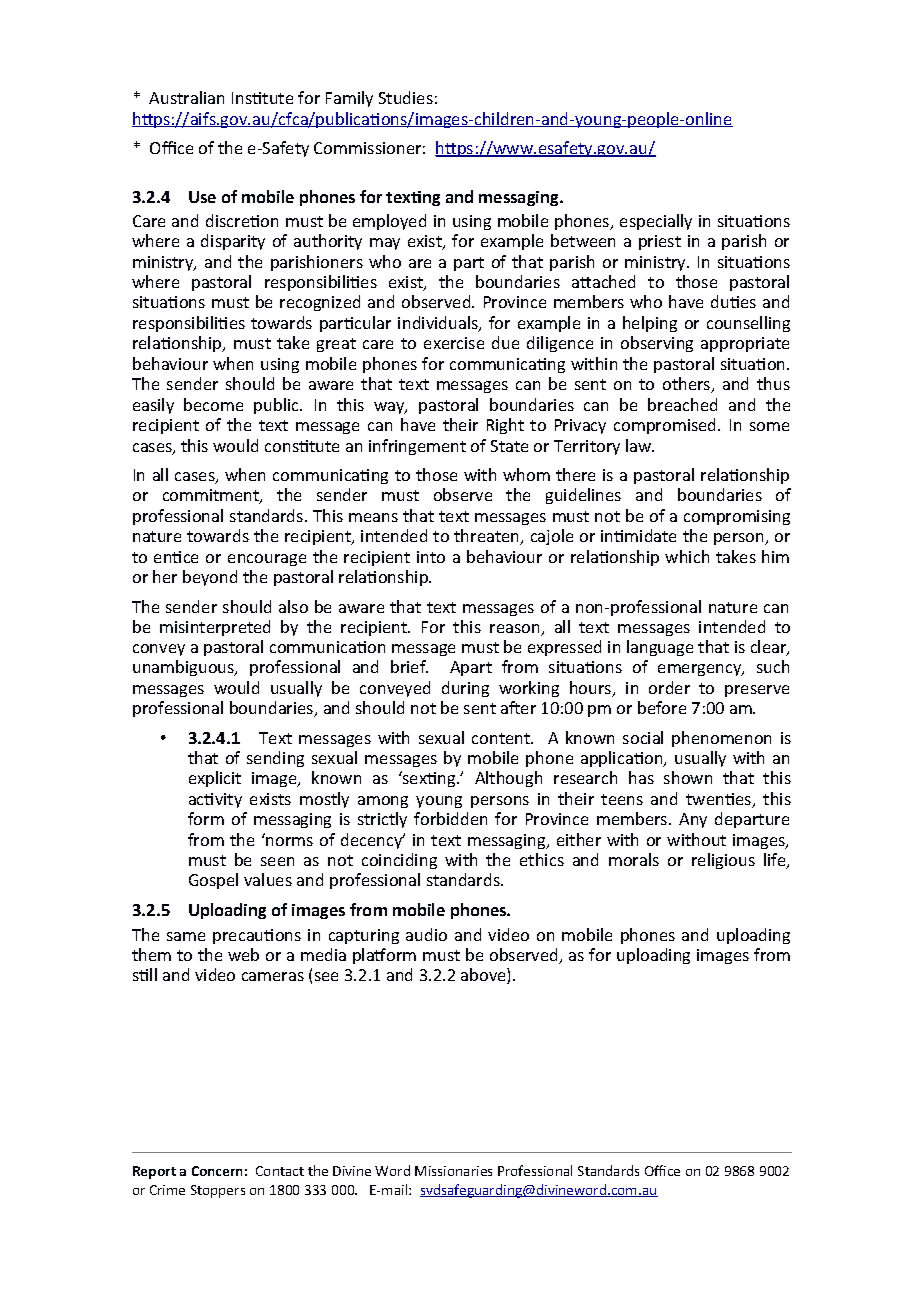 The height and width of the screenshot is (1308, 924). What do you see at coordinates (186, 97) in the screenshot?
I see `Australian` at bounding box center [186, 97].
